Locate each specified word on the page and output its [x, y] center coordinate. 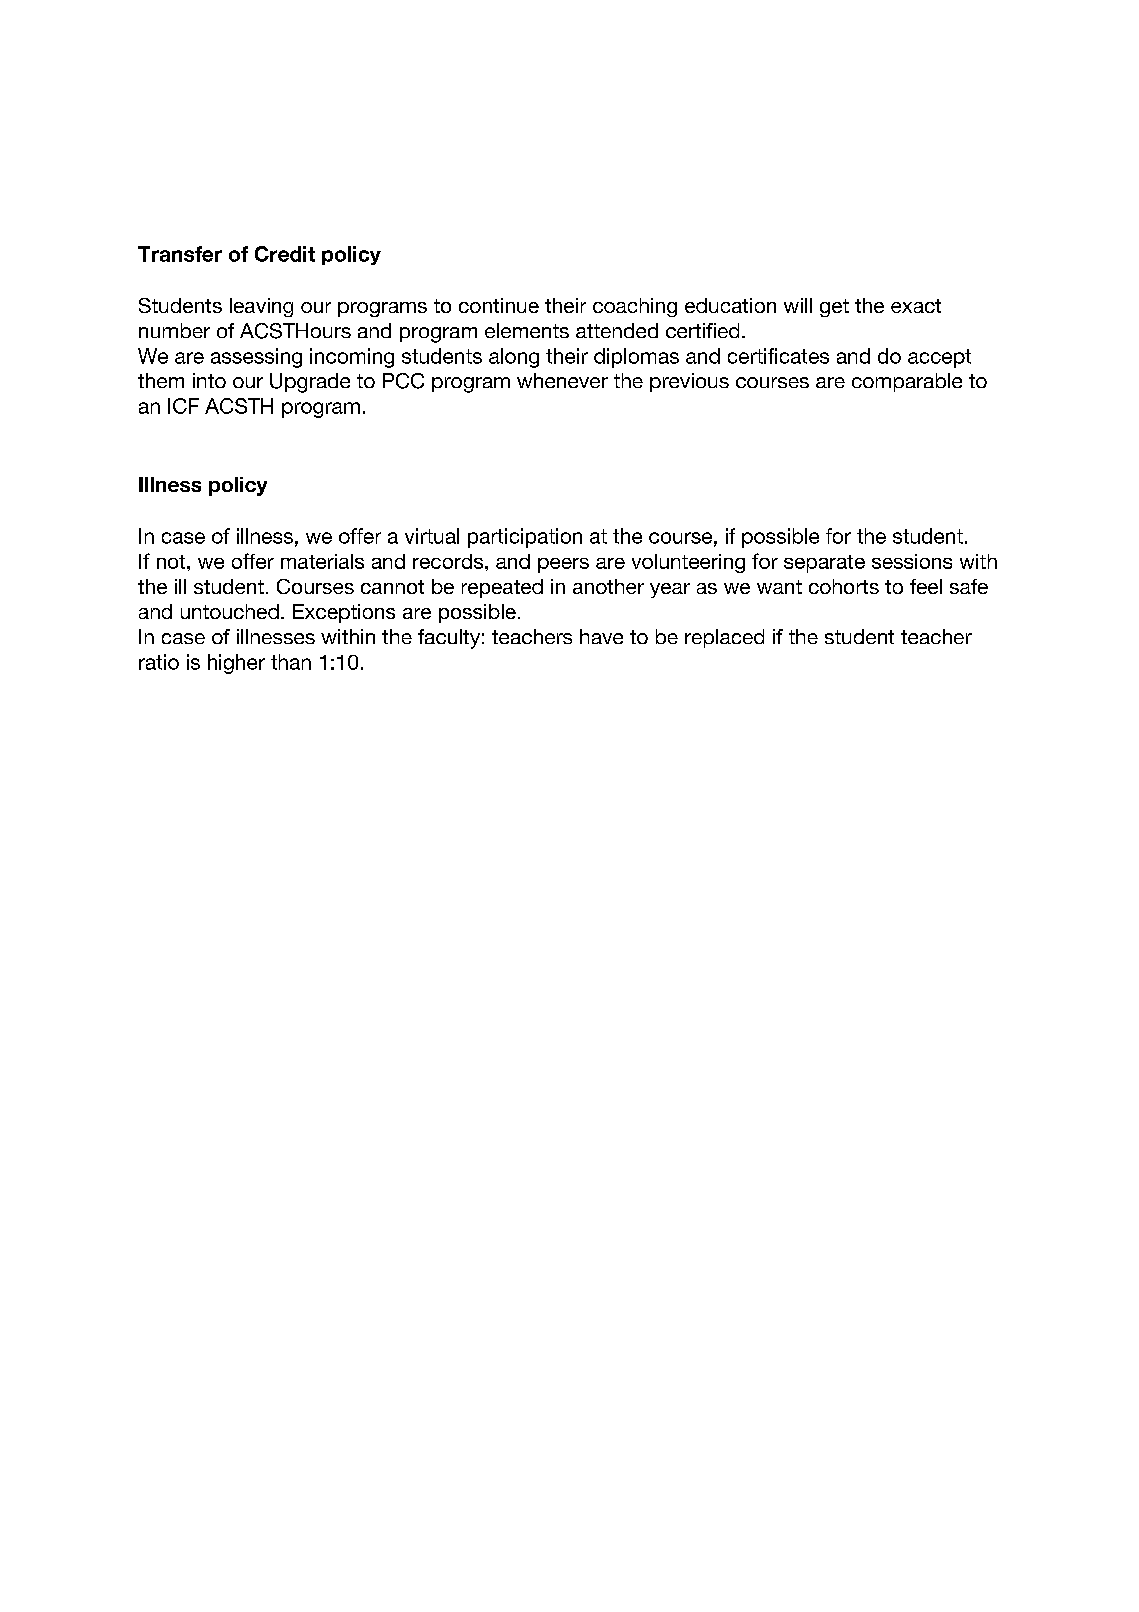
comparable [907, 382]
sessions [912, 561]
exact [916, 306]
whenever [562, 380]
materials [322, 561]
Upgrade [310, 383]
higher [236, 664]
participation [525, 538]
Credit [285, 254]
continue [499, 305]
